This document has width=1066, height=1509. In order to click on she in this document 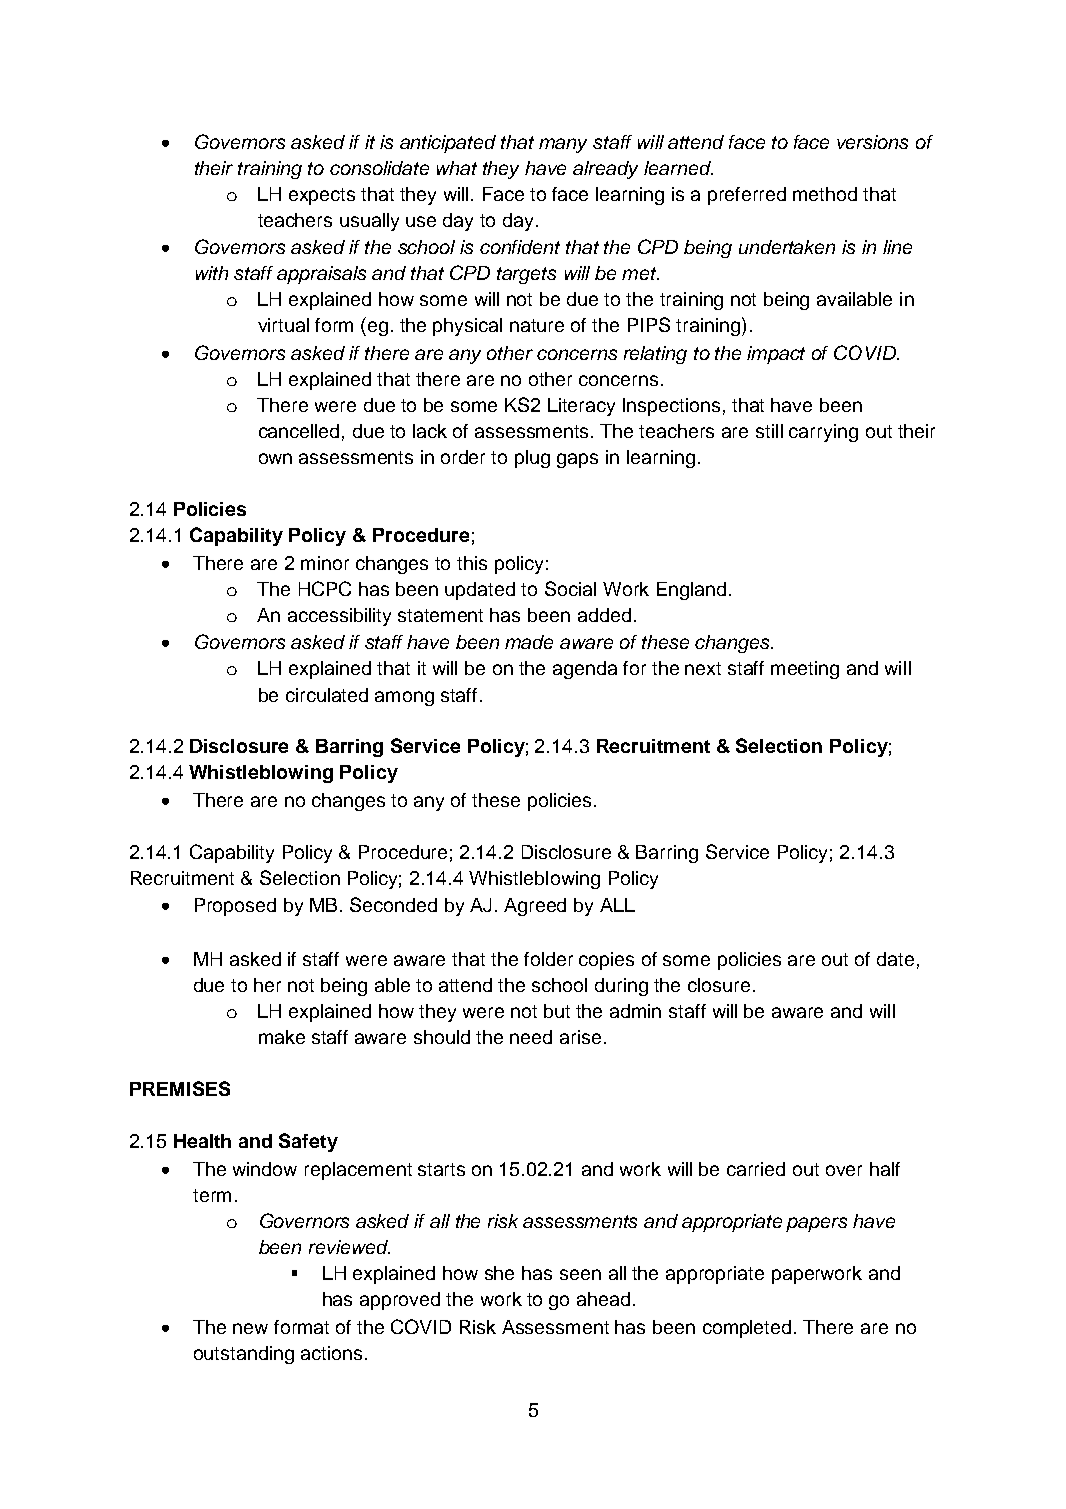, I will do `click(499, 1273)`.
